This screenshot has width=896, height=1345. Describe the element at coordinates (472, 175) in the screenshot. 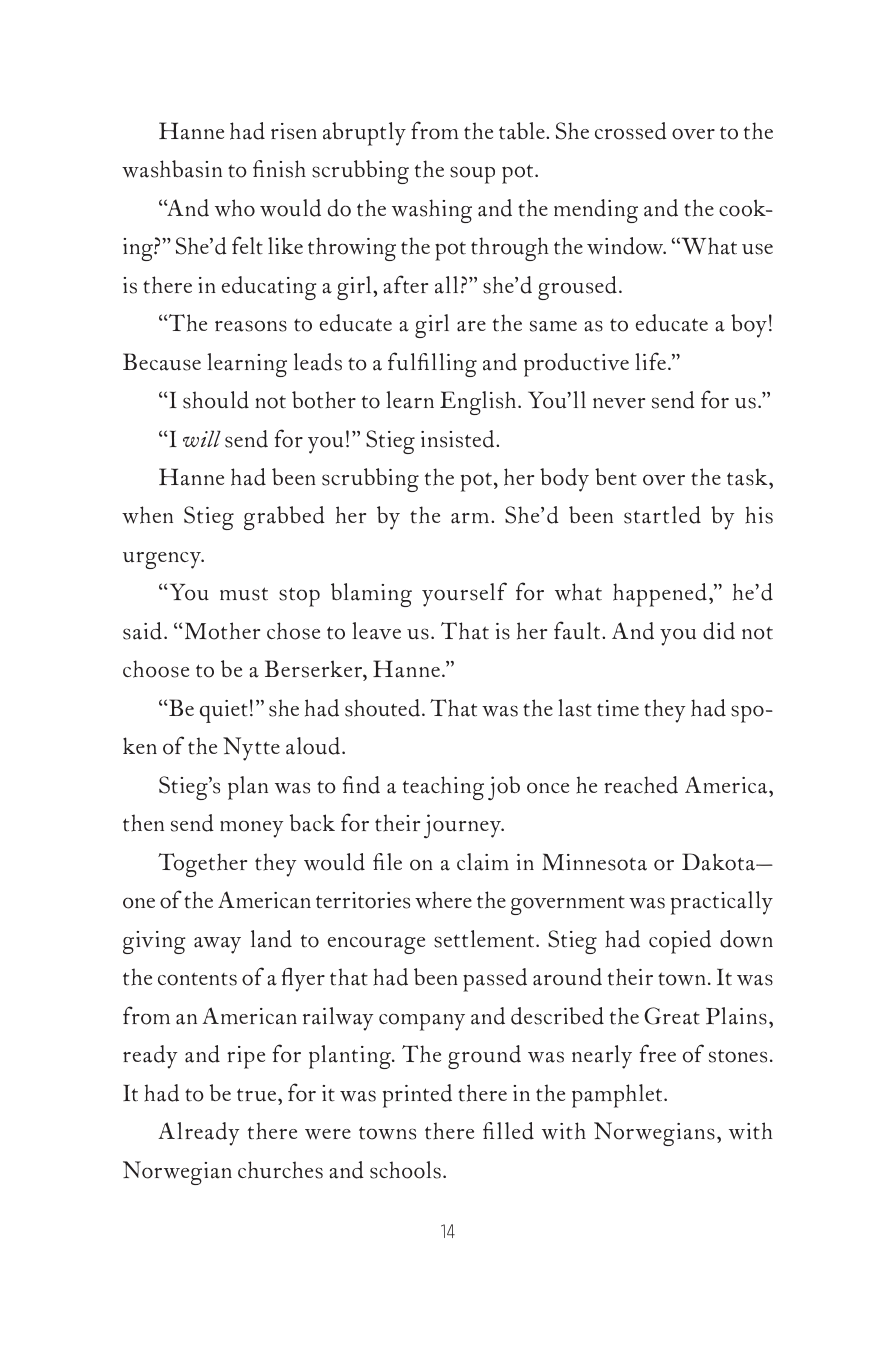

I see `soup` at that location.
